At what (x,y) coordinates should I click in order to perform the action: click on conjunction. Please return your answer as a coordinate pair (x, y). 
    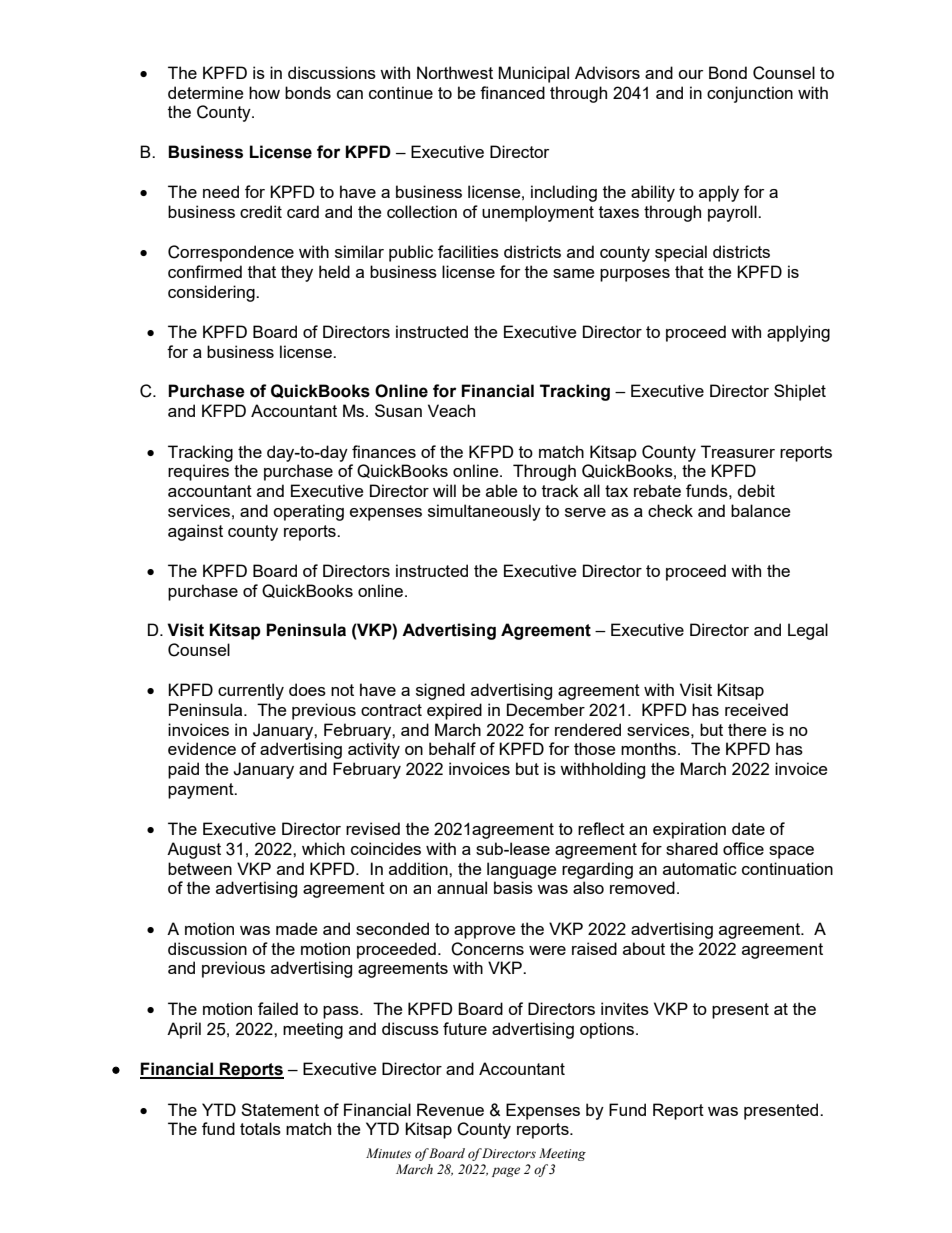
    Looking at the image, I should click on (750, 94).
